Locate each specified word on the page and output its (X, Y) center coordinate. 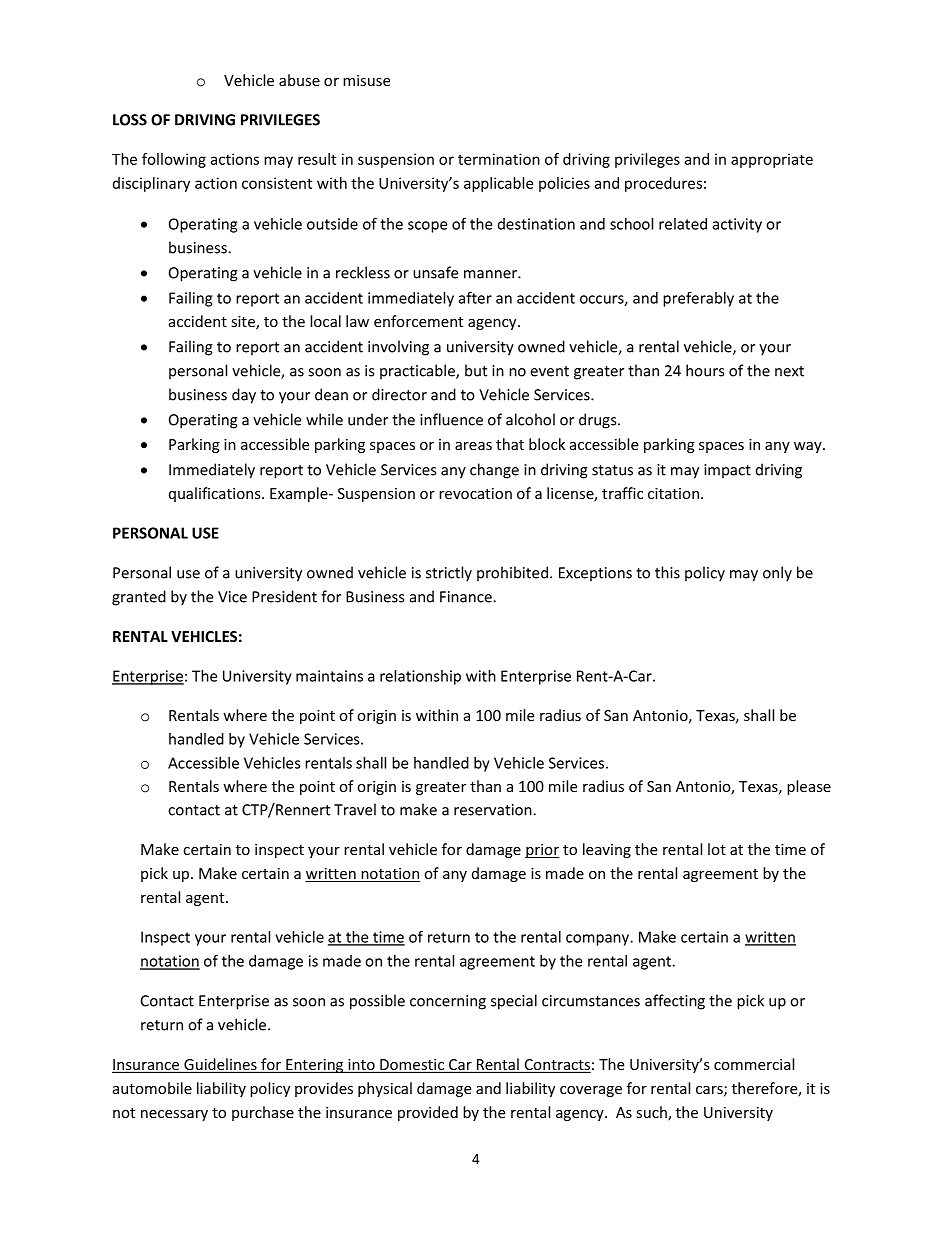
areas (473, 446)
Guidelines (220, 1065)
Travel (355, 809)
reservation (494, 810)
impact (727, 471)
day (244, 396)
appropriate (772, 160)
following (174, 160)
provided (428, 1113)
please (809, 787)
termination (499, 159)
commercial (754, 1064)
